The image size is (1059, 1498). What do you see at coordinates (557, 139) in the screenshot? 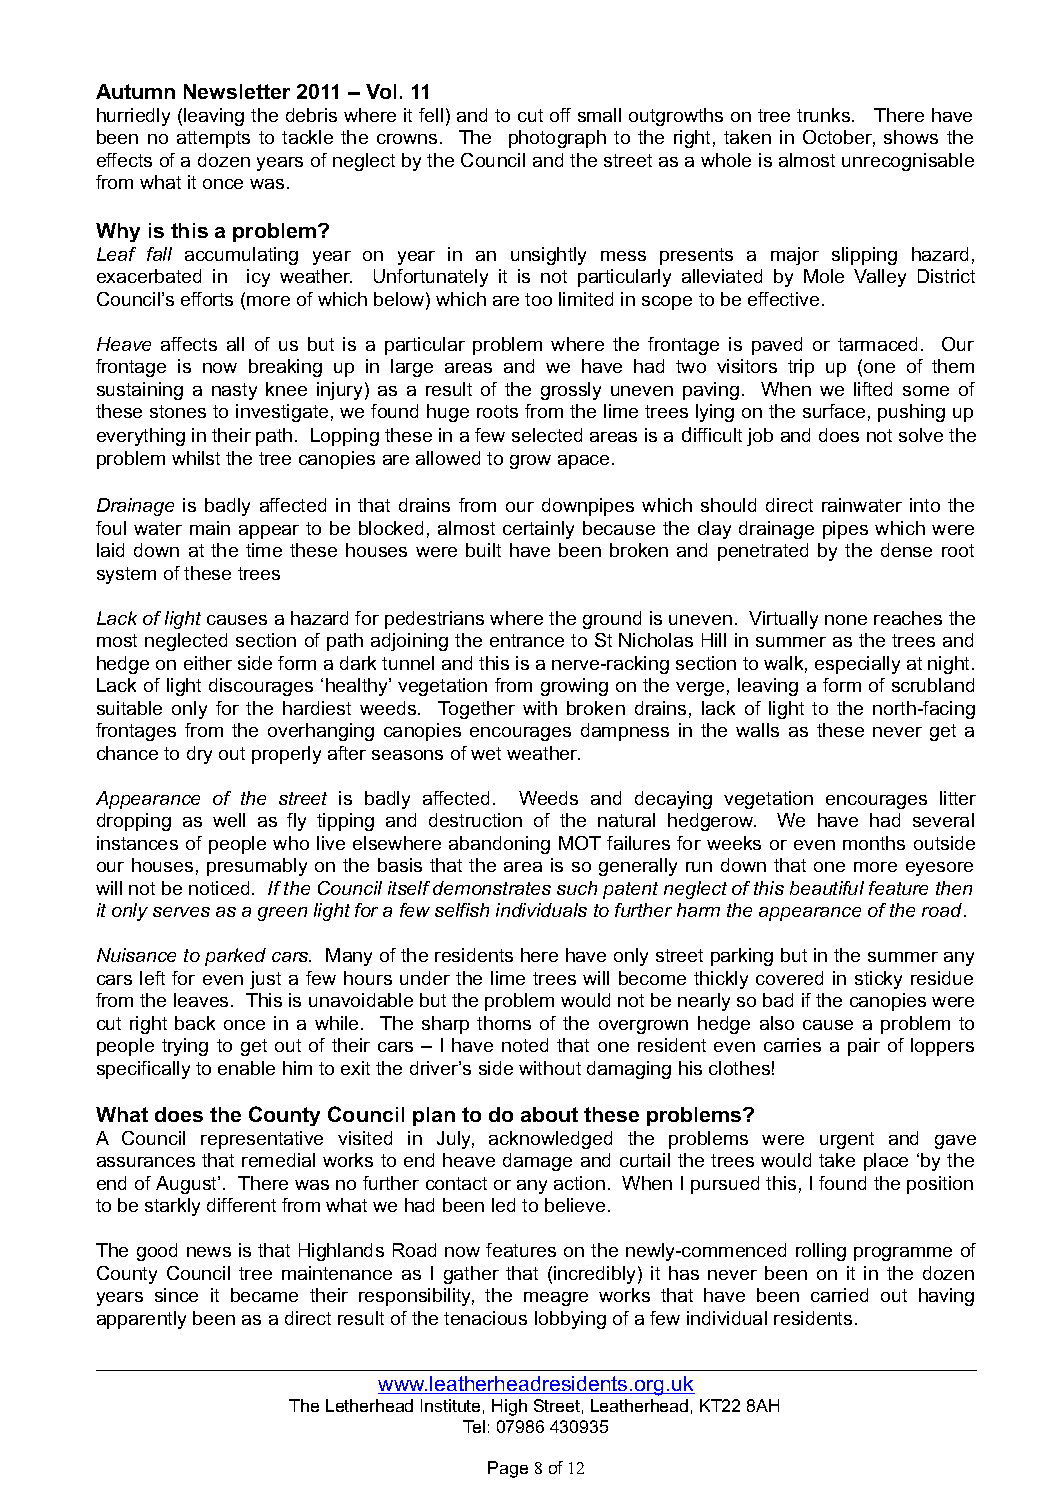
I see `photograph` at bounding box center [557, 139].
